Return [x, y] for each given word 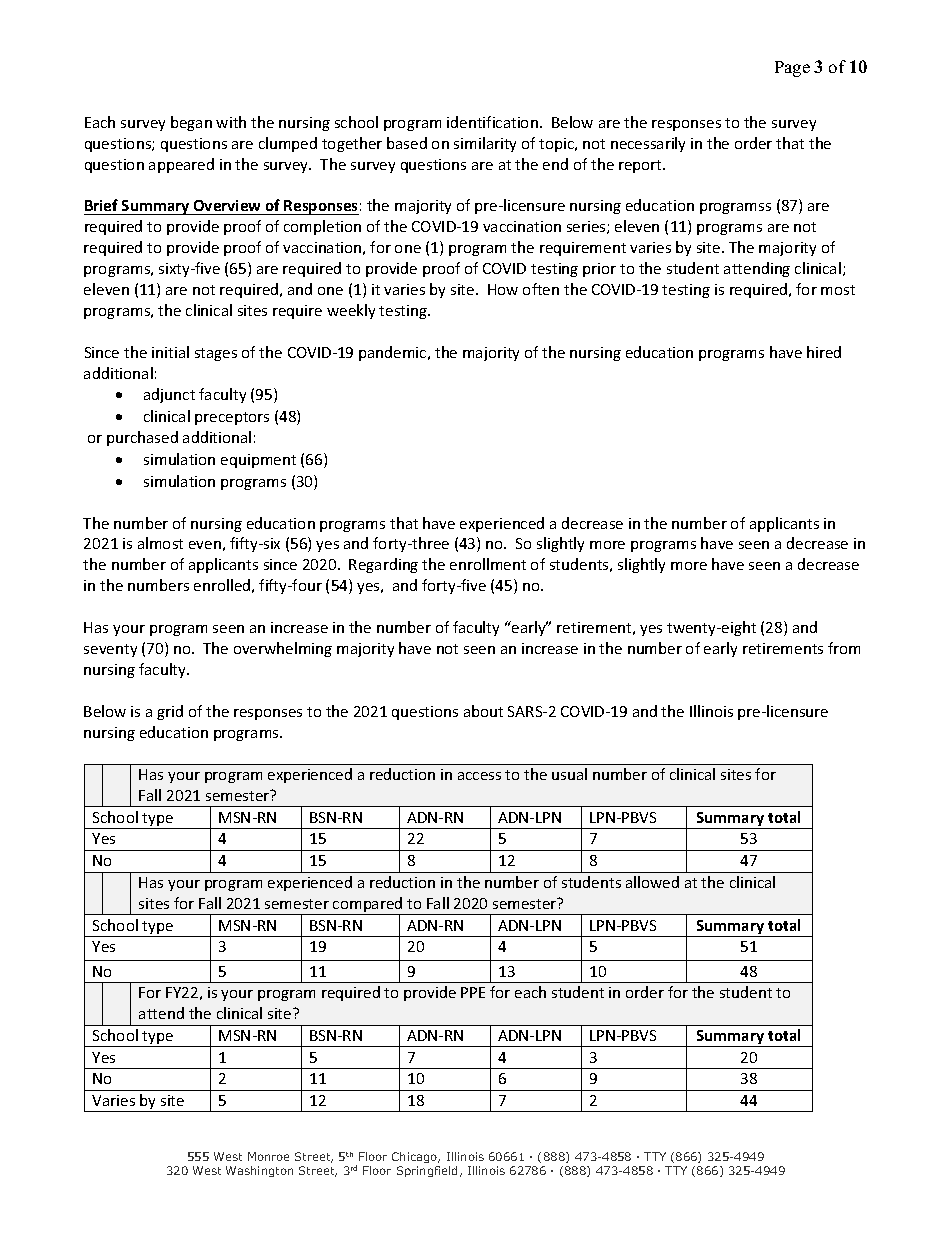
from [844, 648]
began [191, 123]
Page [792, 69]
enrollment [488, 564]
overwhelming [283, 649]
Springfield [427, 1171]
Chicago [416, 1157]
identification [492, 122]
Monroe [268, 1156]
